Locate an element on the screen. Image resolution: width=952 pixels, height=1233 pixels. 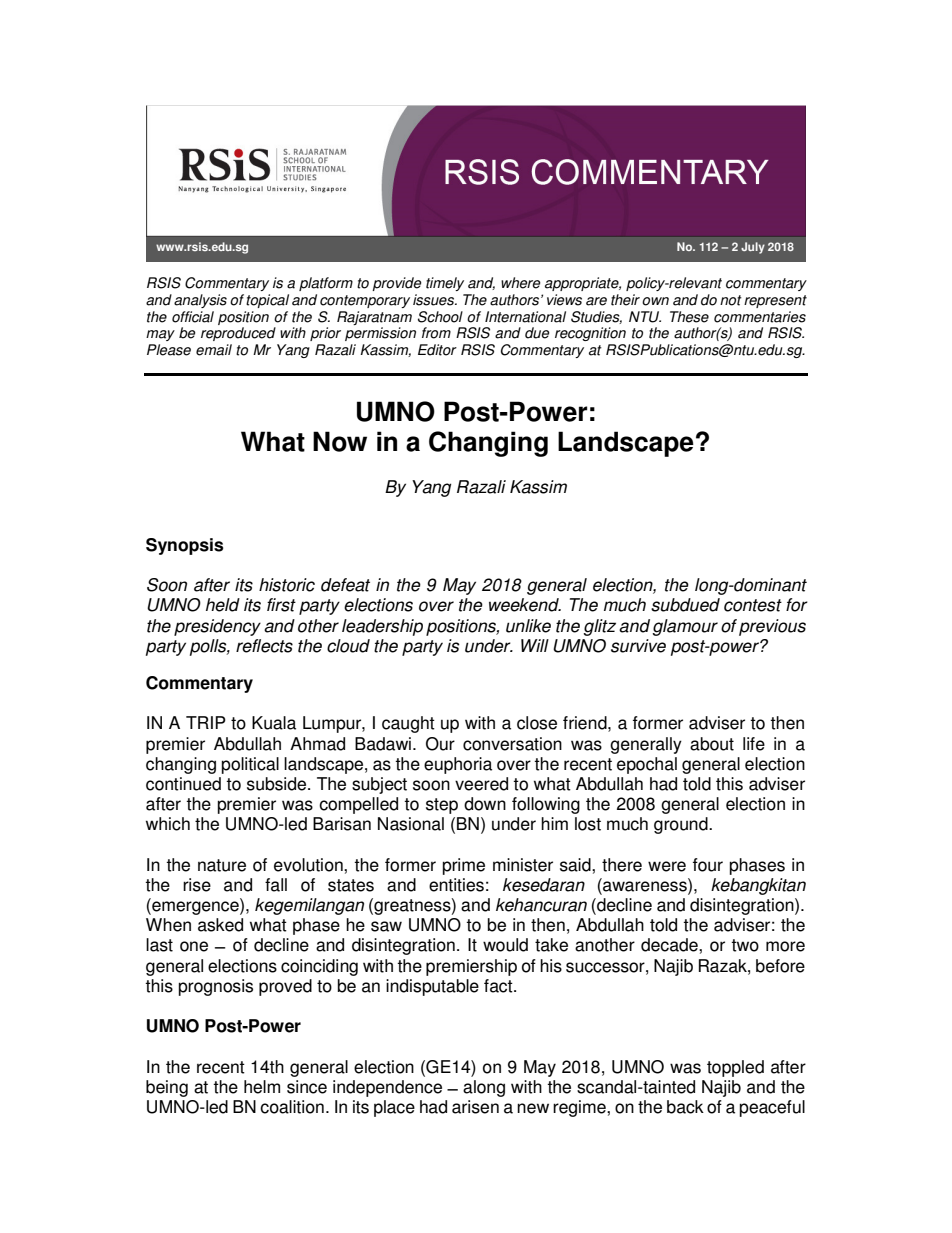
timely is located at coordinates (445, 284).
